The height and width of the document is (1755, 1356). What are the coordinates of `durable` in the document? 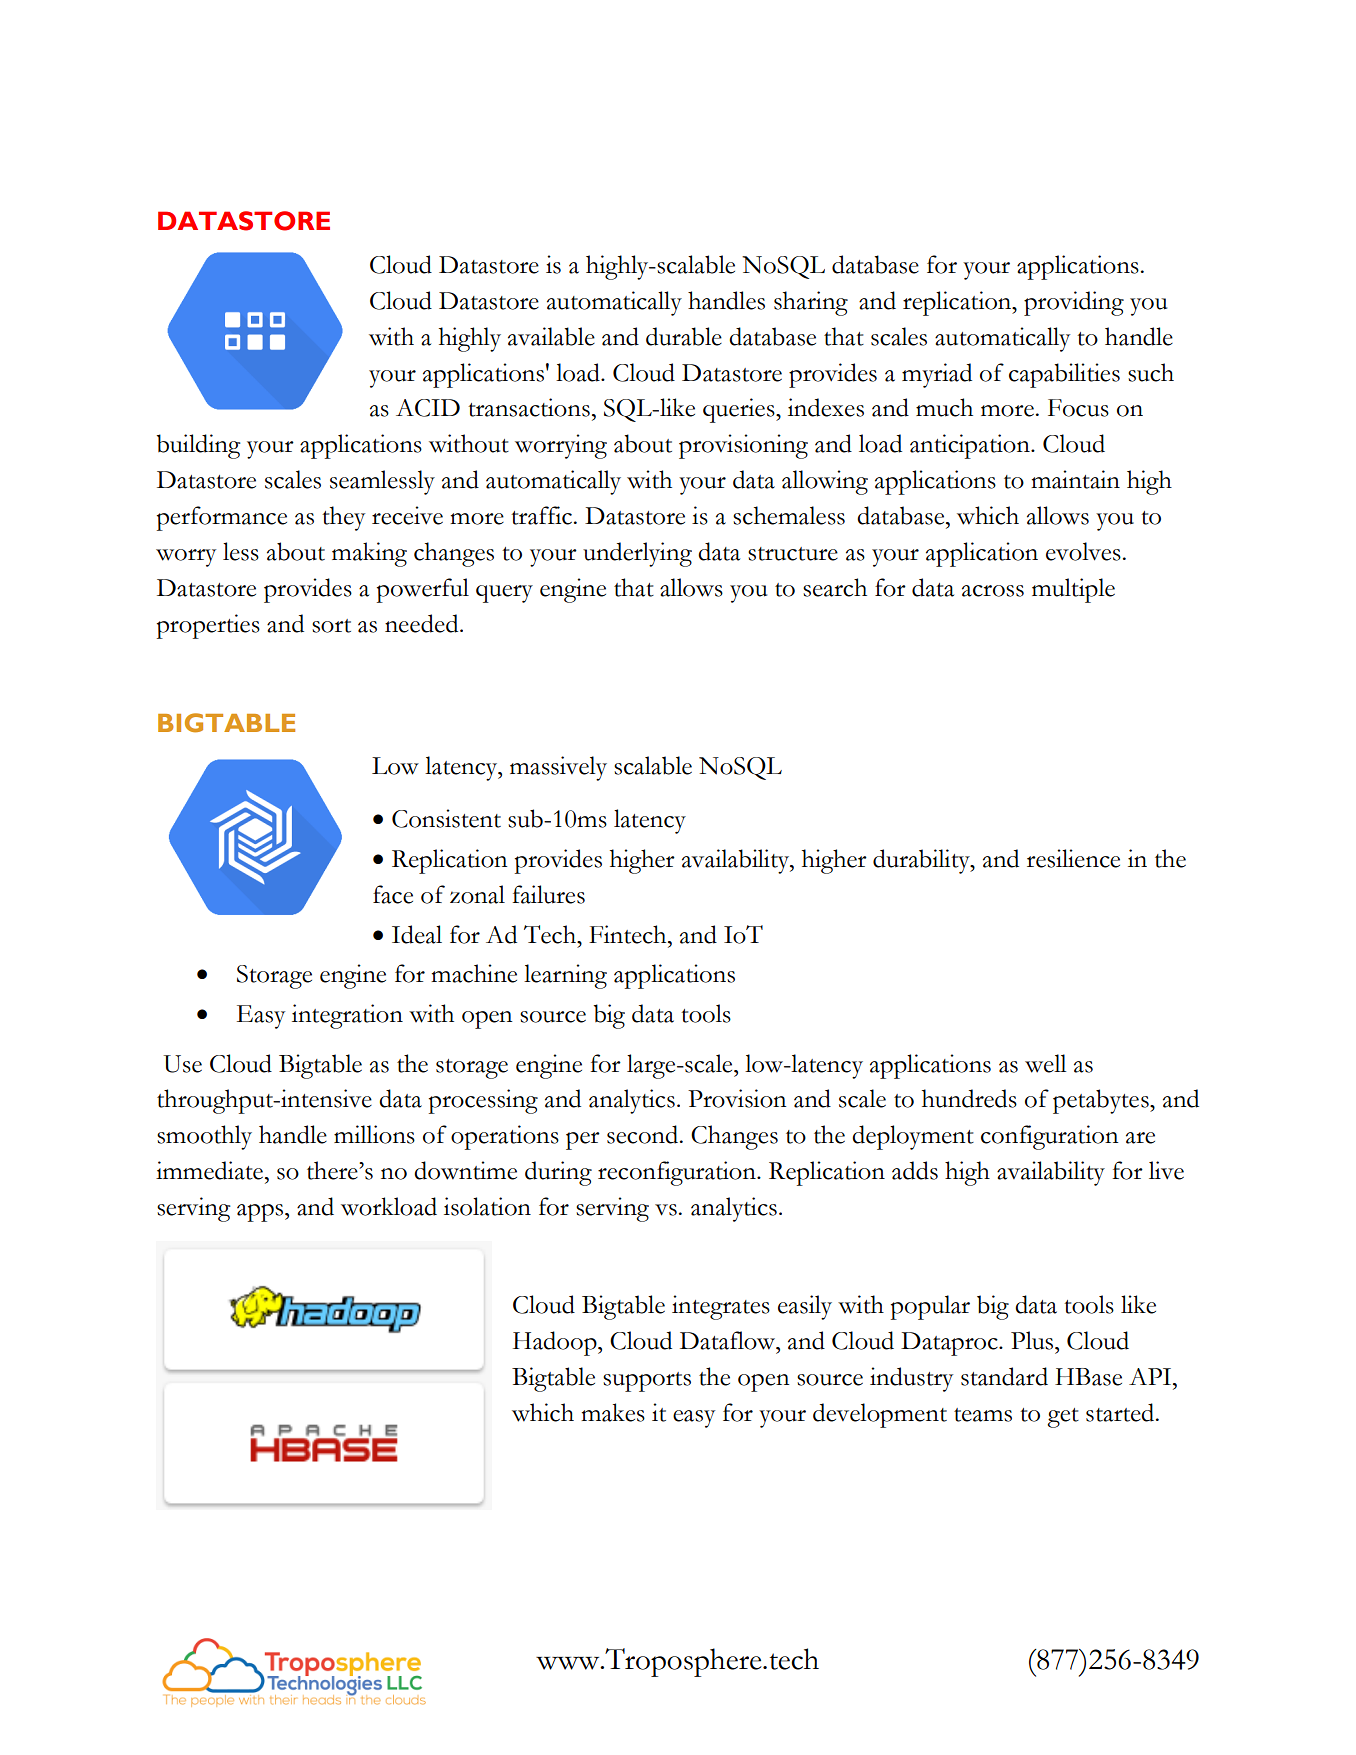 It's located at (684, 336).
